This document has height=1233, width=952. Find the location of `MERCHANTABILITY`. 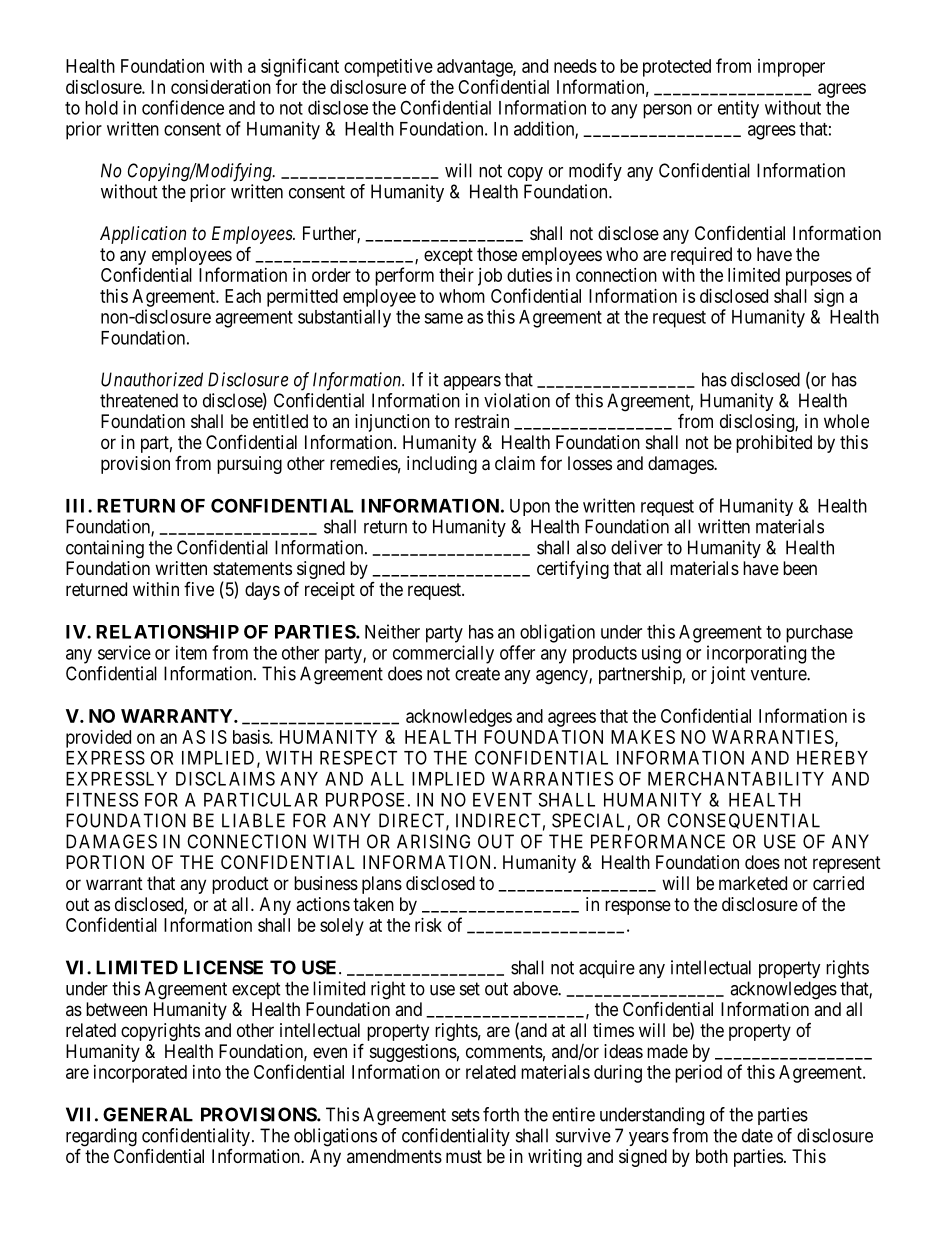

MERCHANTABILITY is located at coordinates (736, 778).
